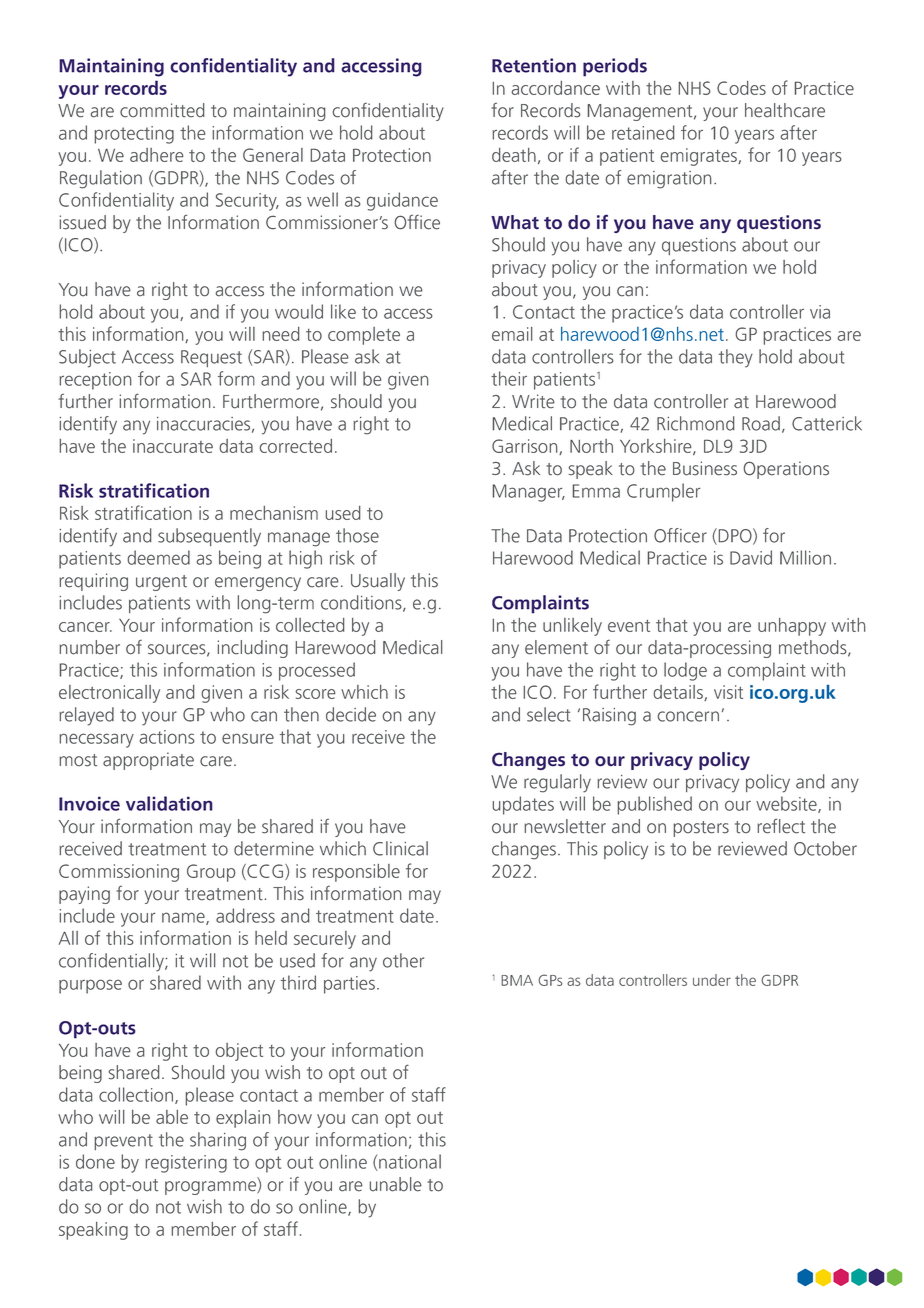 The image size is (924, 1308). What do you see at coordinates (534, 65) in the screenshot?
I see `Retention` at bounding box center [534, 65].
